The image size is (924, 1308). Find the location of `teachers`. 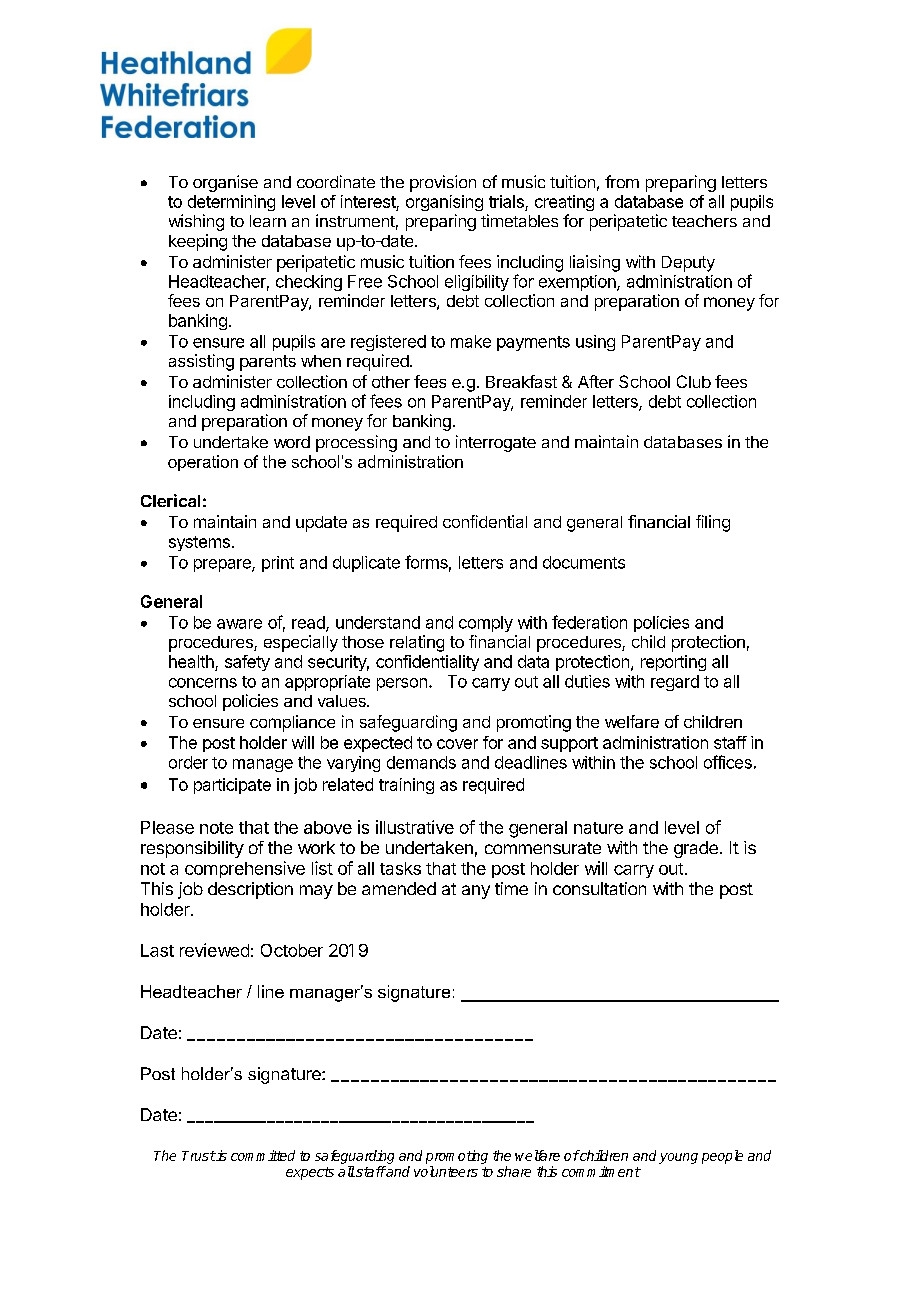

teachers is located at coordinates (704, 221).
